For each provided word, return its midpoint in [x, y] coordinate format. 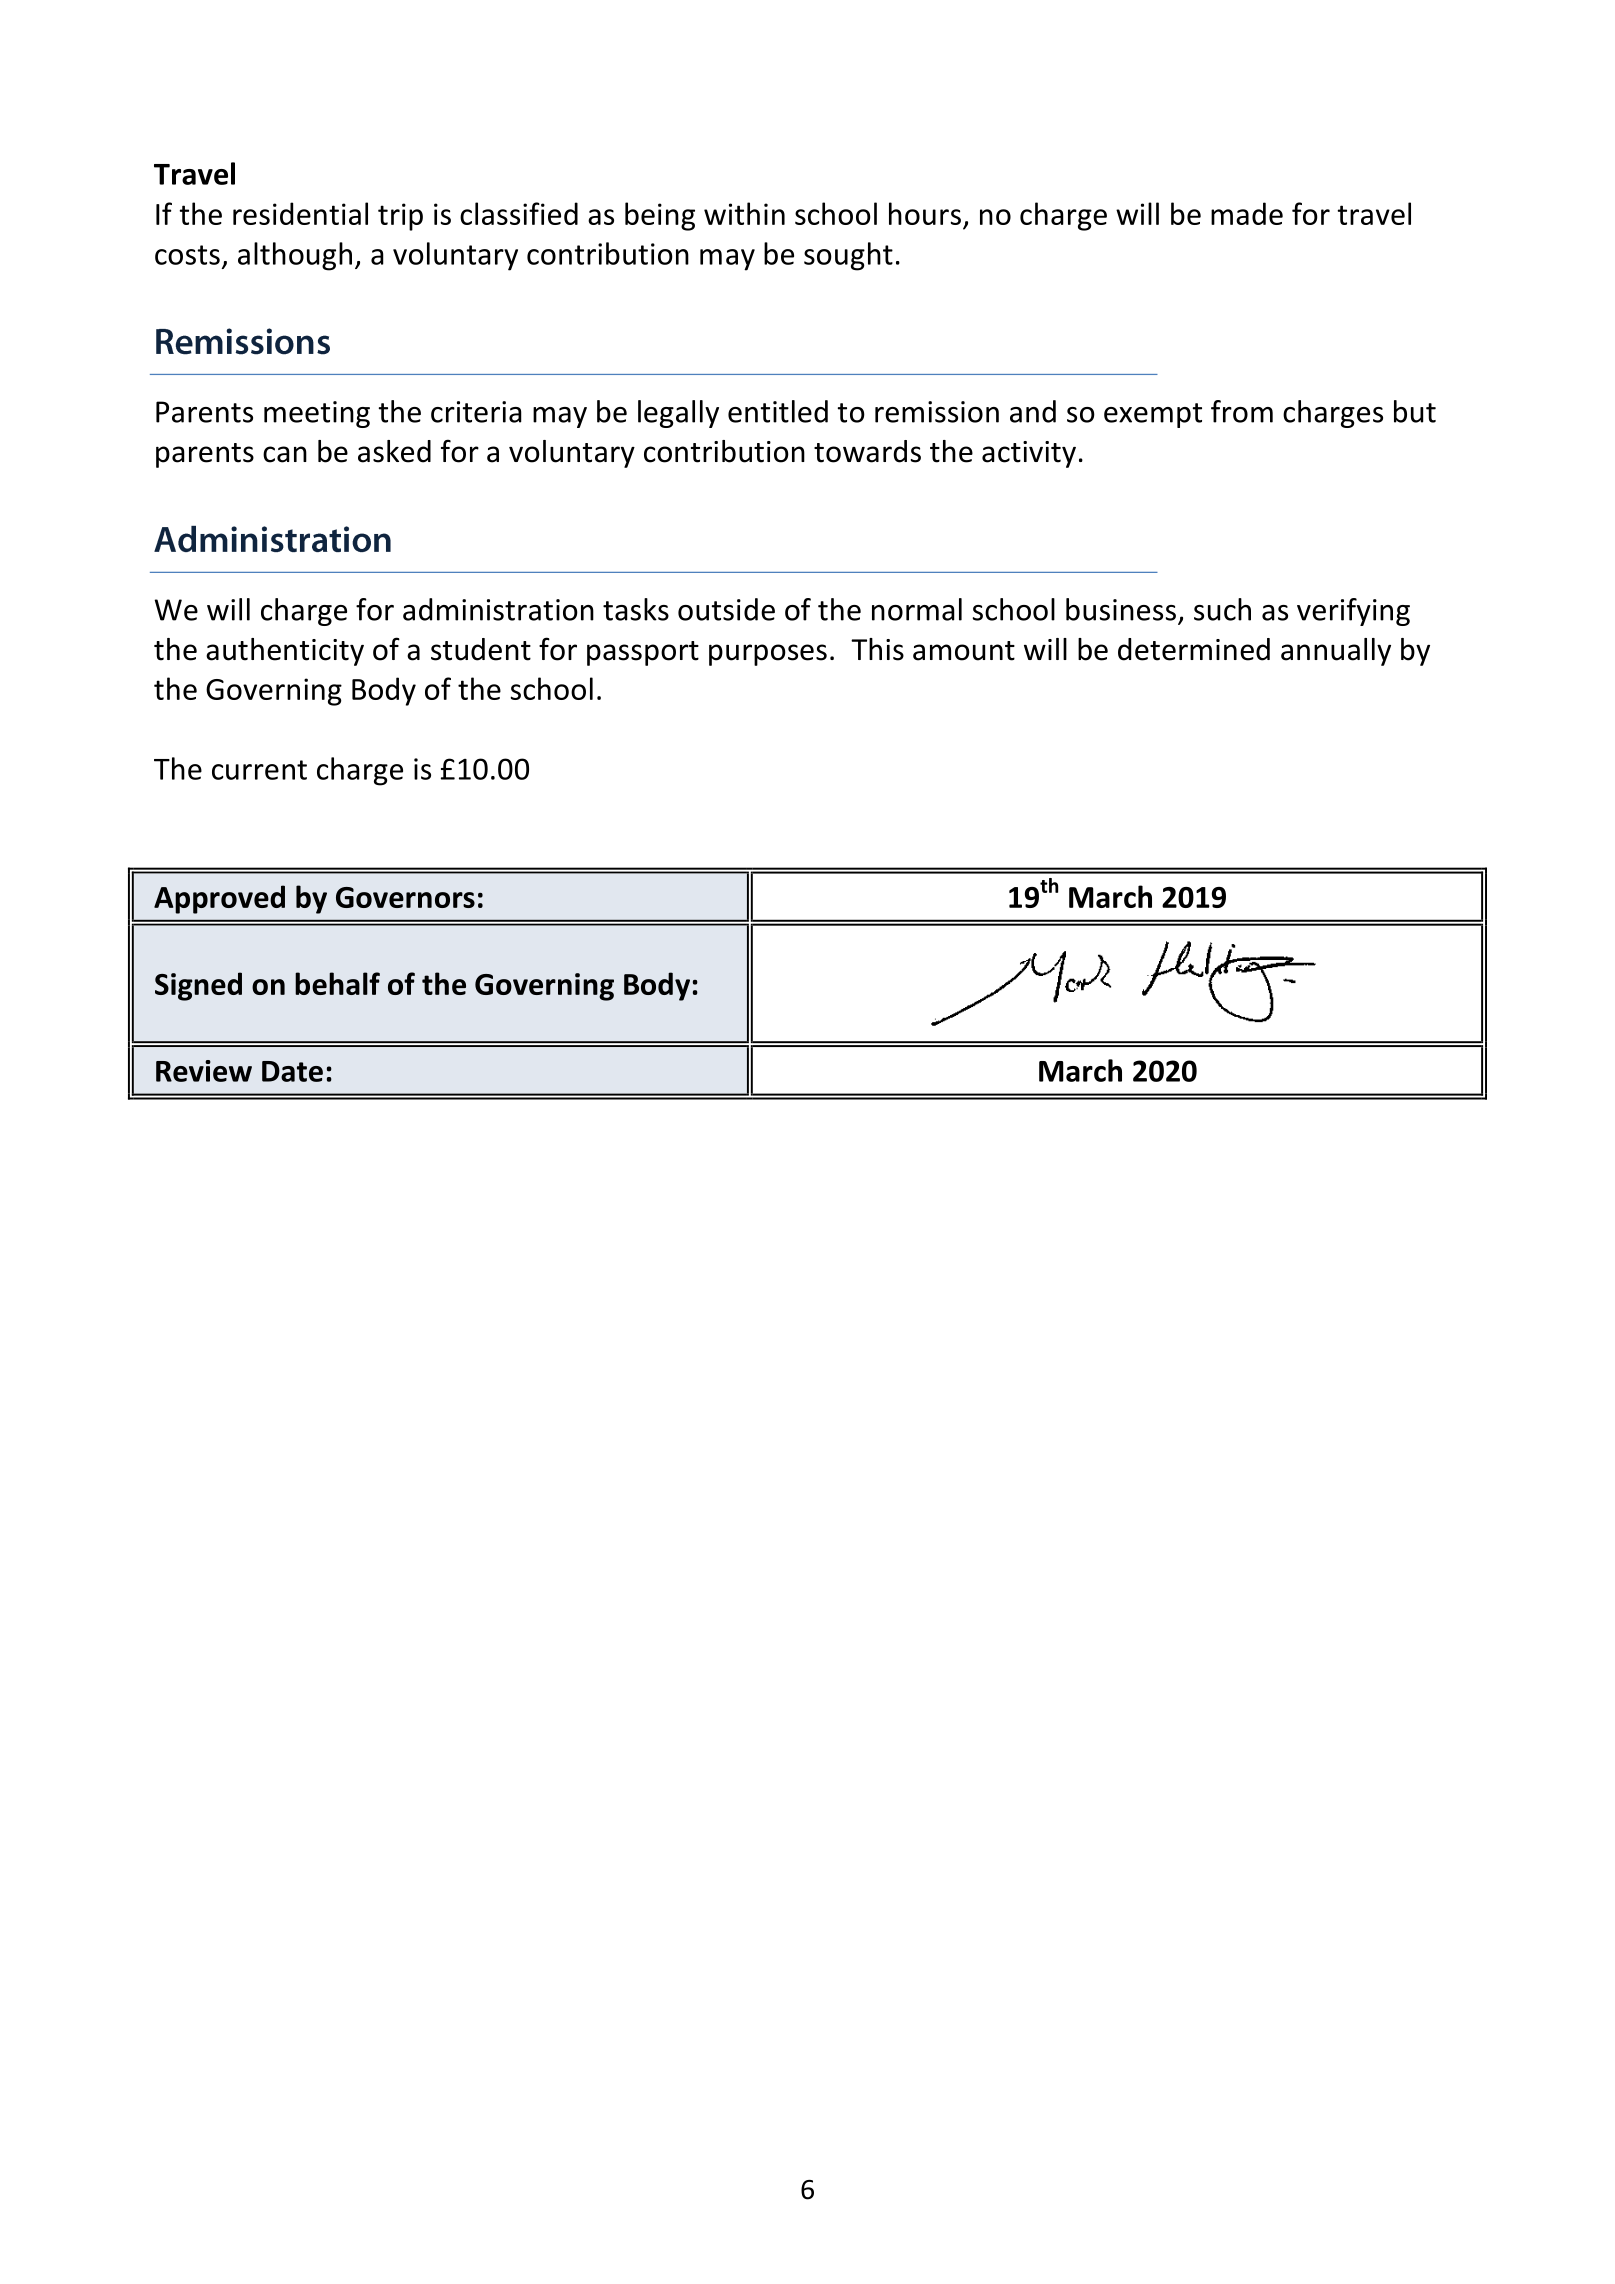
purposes [768, 655]
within [744, 213]
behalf [337, 983]
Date [292, 1071]
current [259, 770]
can [285, 454]
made [1247, 213]
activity [1029, 454]
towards [867, 451]
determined [1194, 649]
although [295, 256]
